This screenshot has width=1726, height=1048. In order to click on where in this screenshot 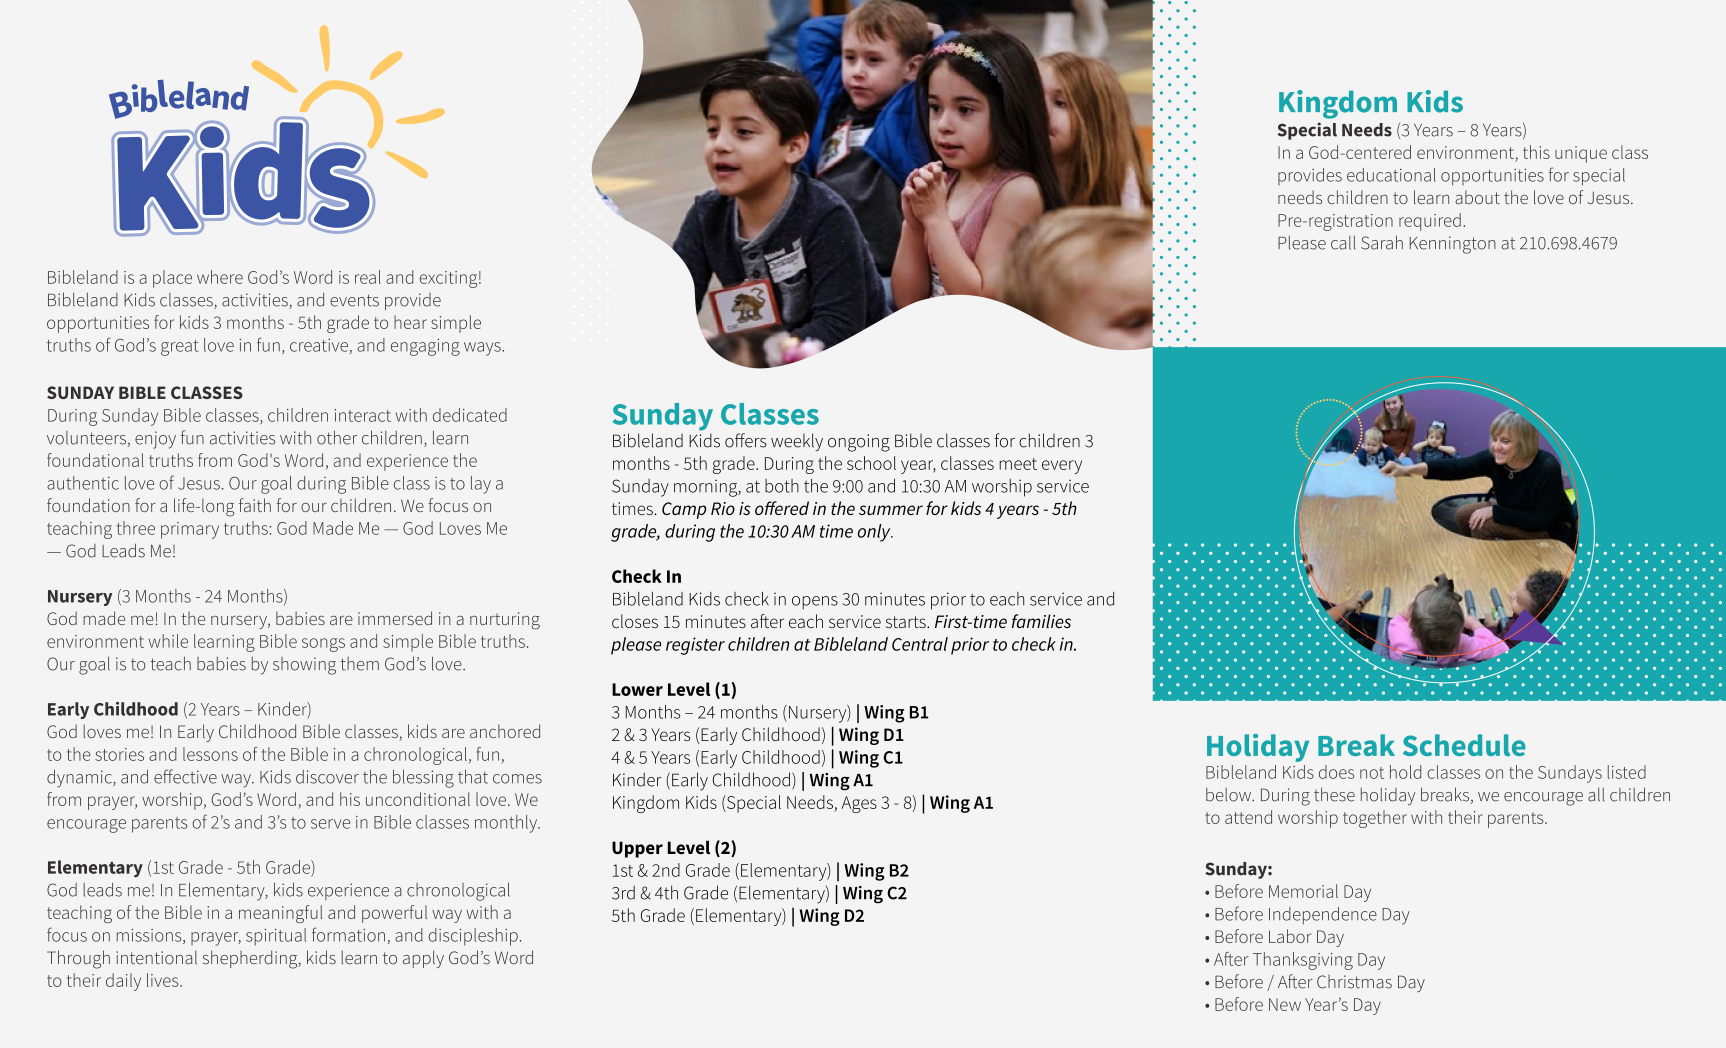, I will do `click(220, 277)`.
